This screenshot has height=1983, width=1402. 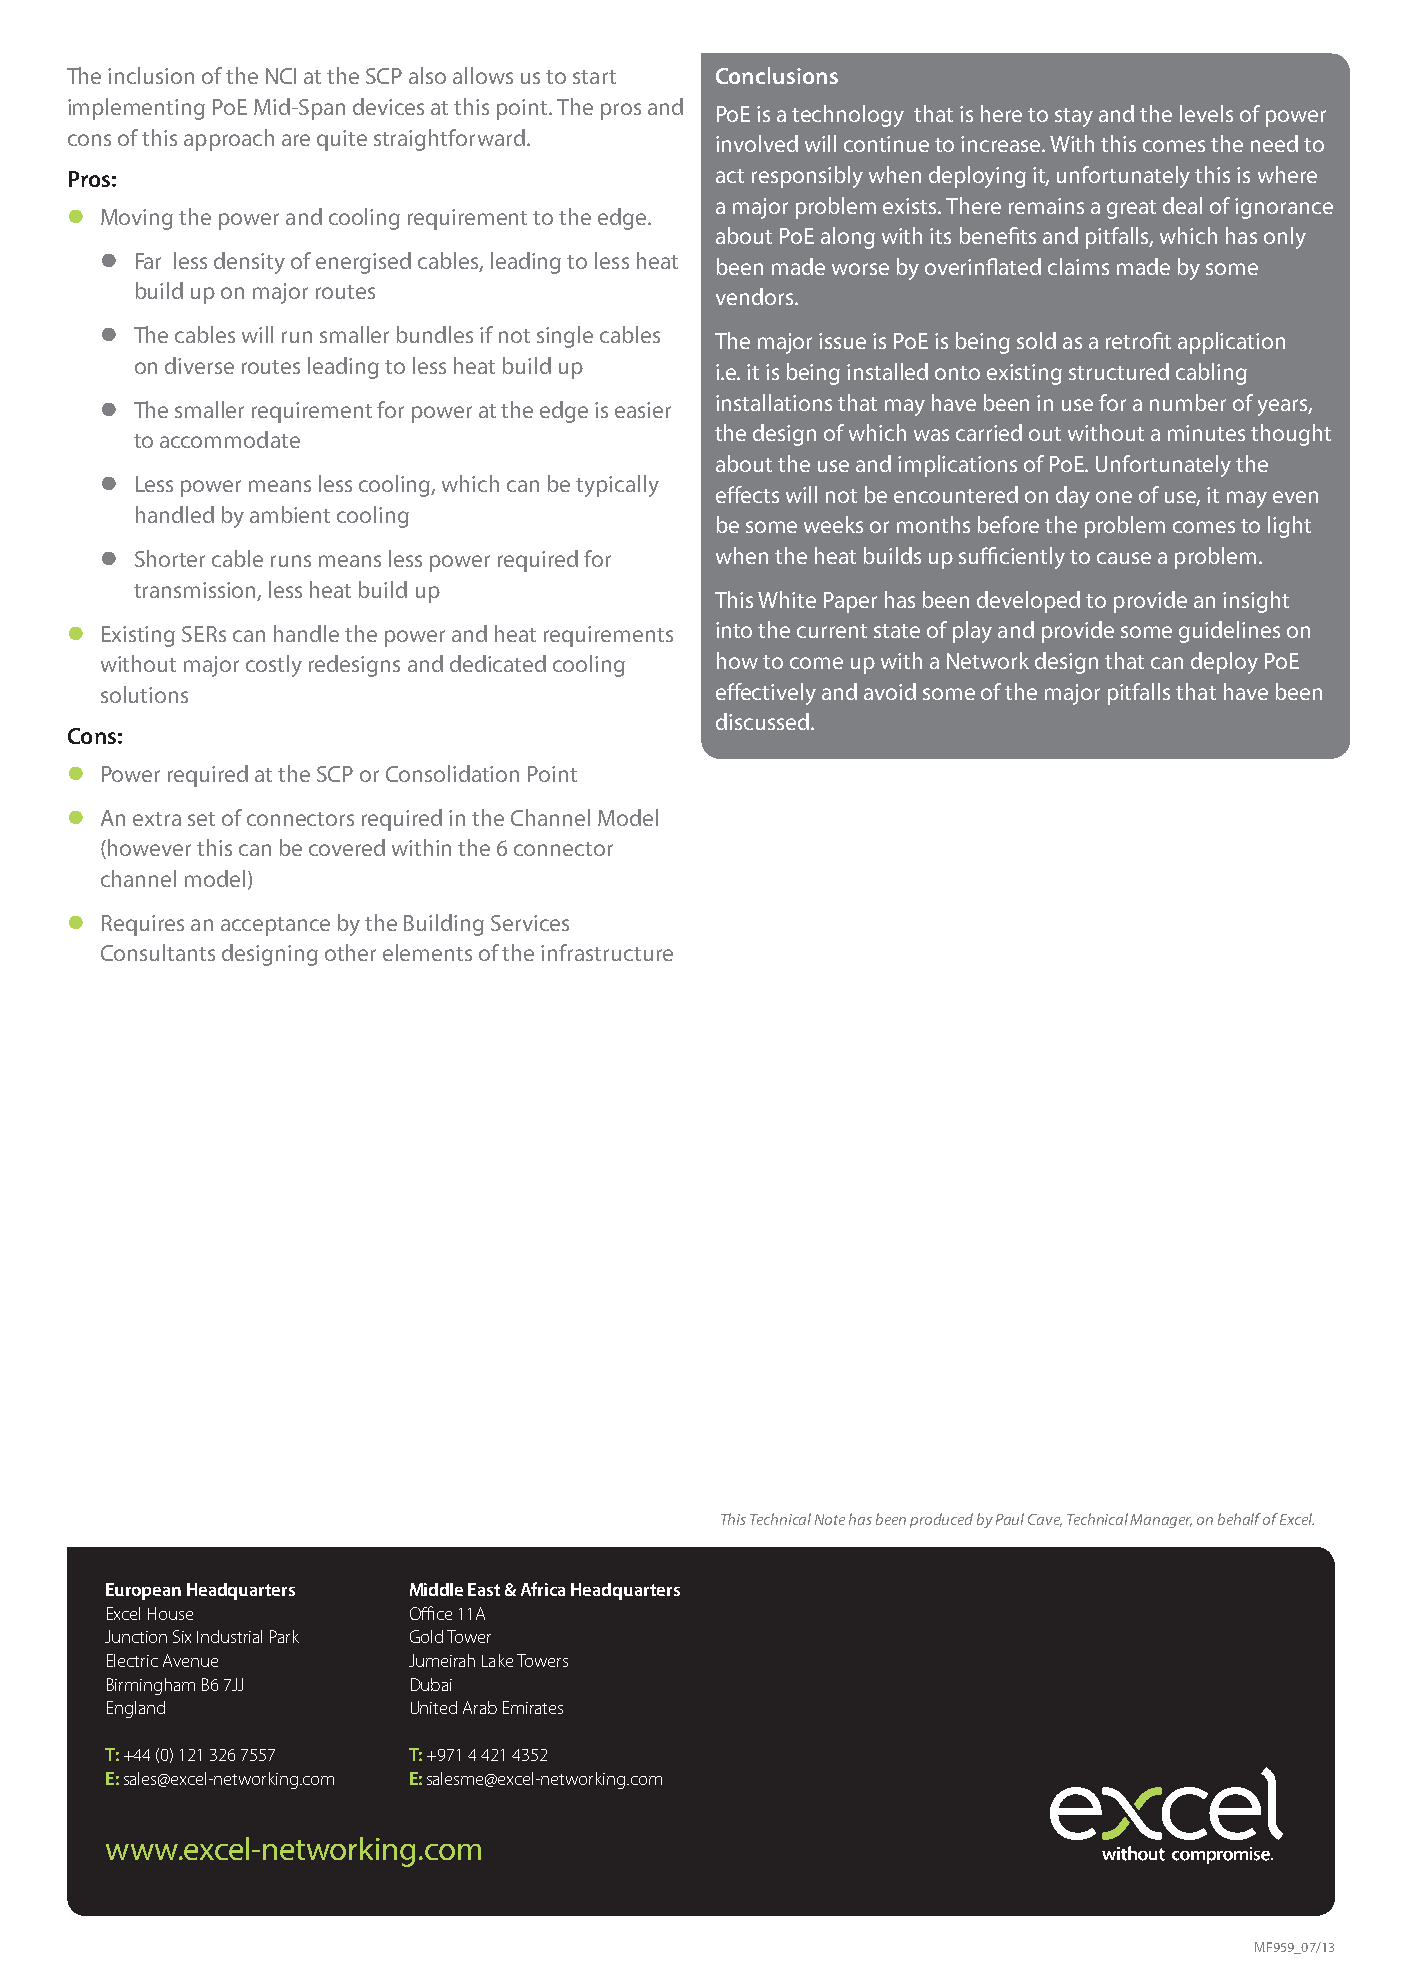 What do you see at coordinates (350, 952) in the screenshot?
I see `other` at bounding box center [350, 952].
